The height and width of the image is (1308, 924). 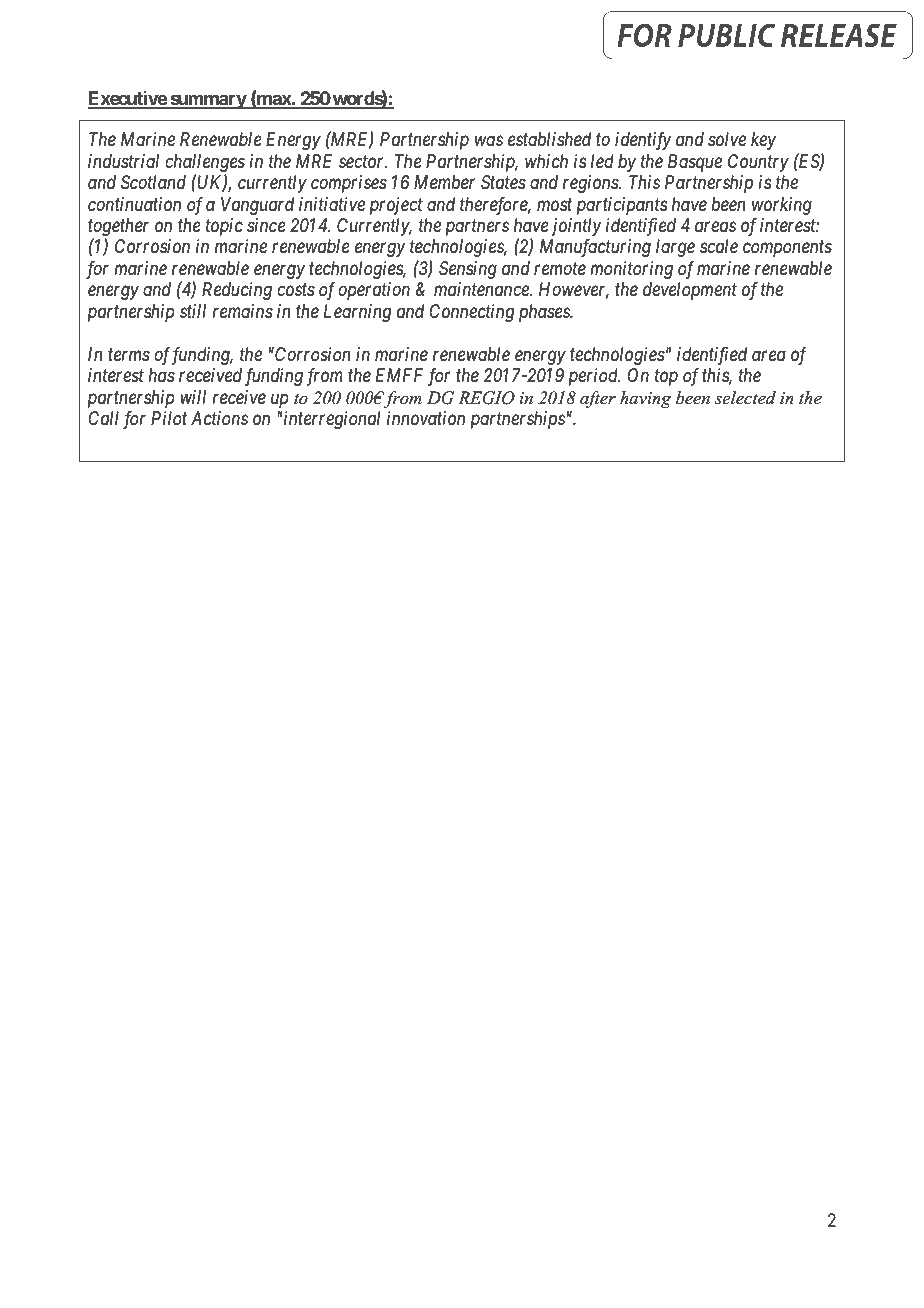 What do you see at coordinates (208, 101) in the image?
I see `summary` at bounding box center [208, 101].
